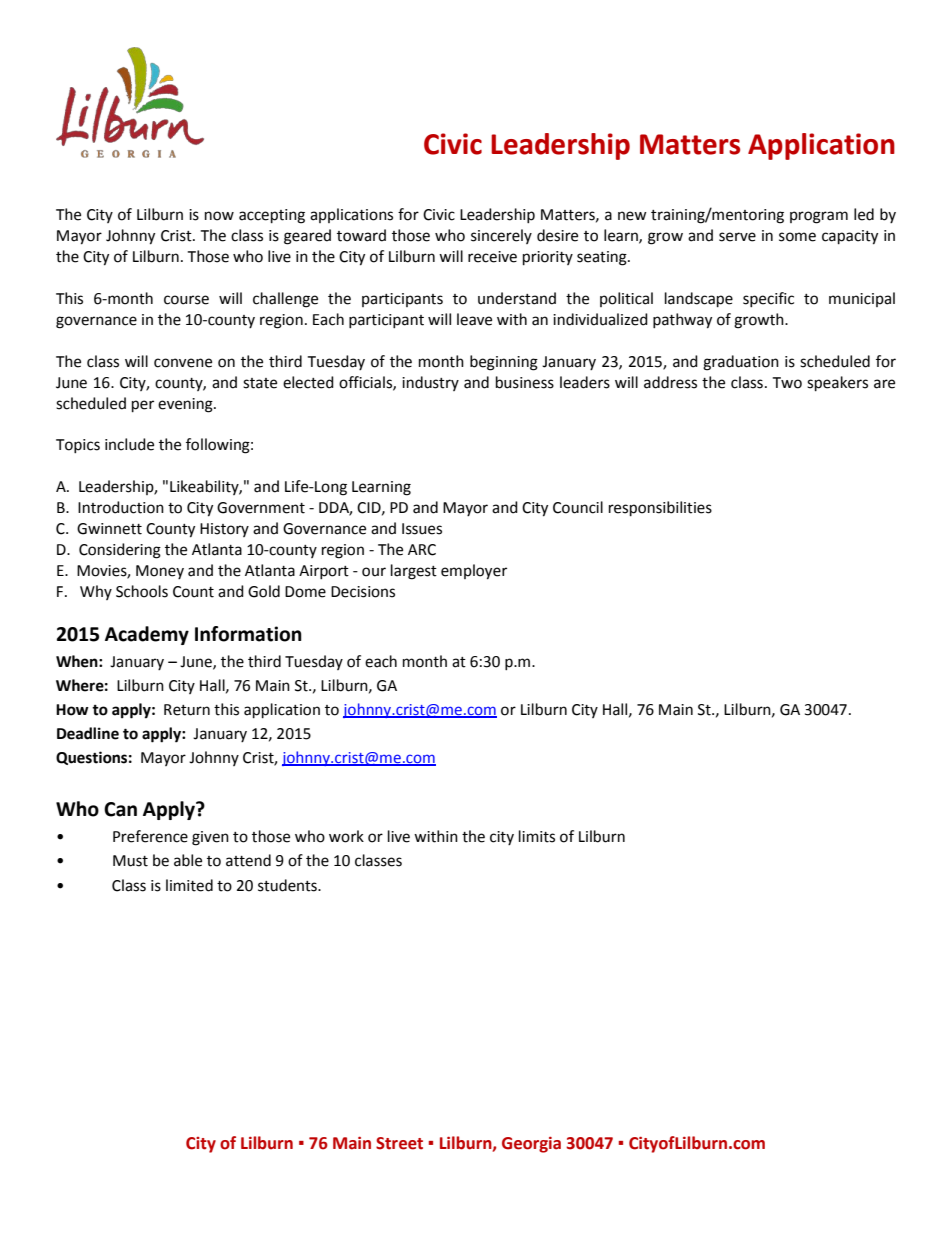 This screenshot has height=1233, width=952. What do you see at coordinates (363, 592) in the screenshot?
I see `Decisions` at bounding box center [363, 592].
